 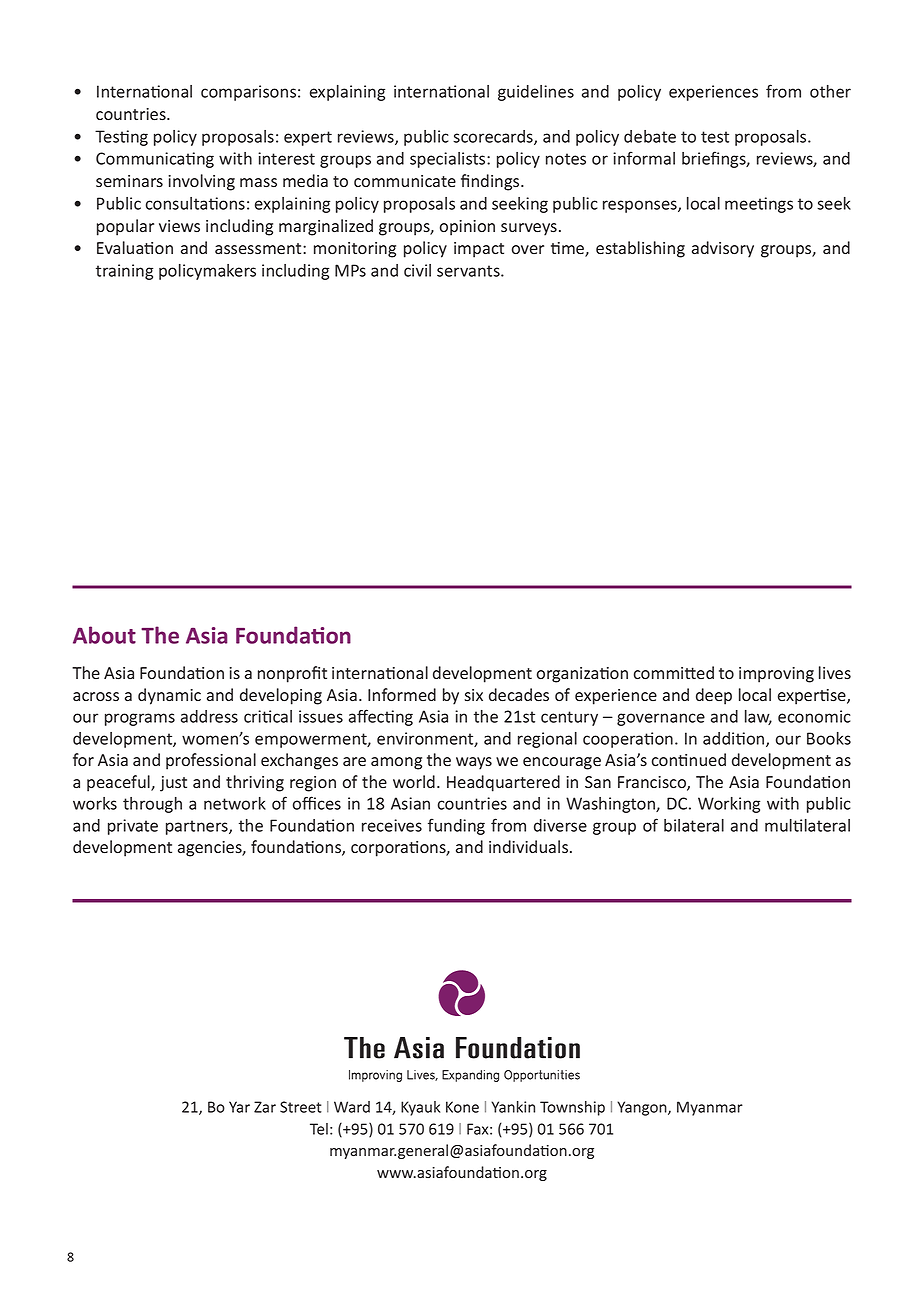 What do you see at coordinates (776, 675) in the screenshot?
I see `improving` at bounding box center [776, 675].
